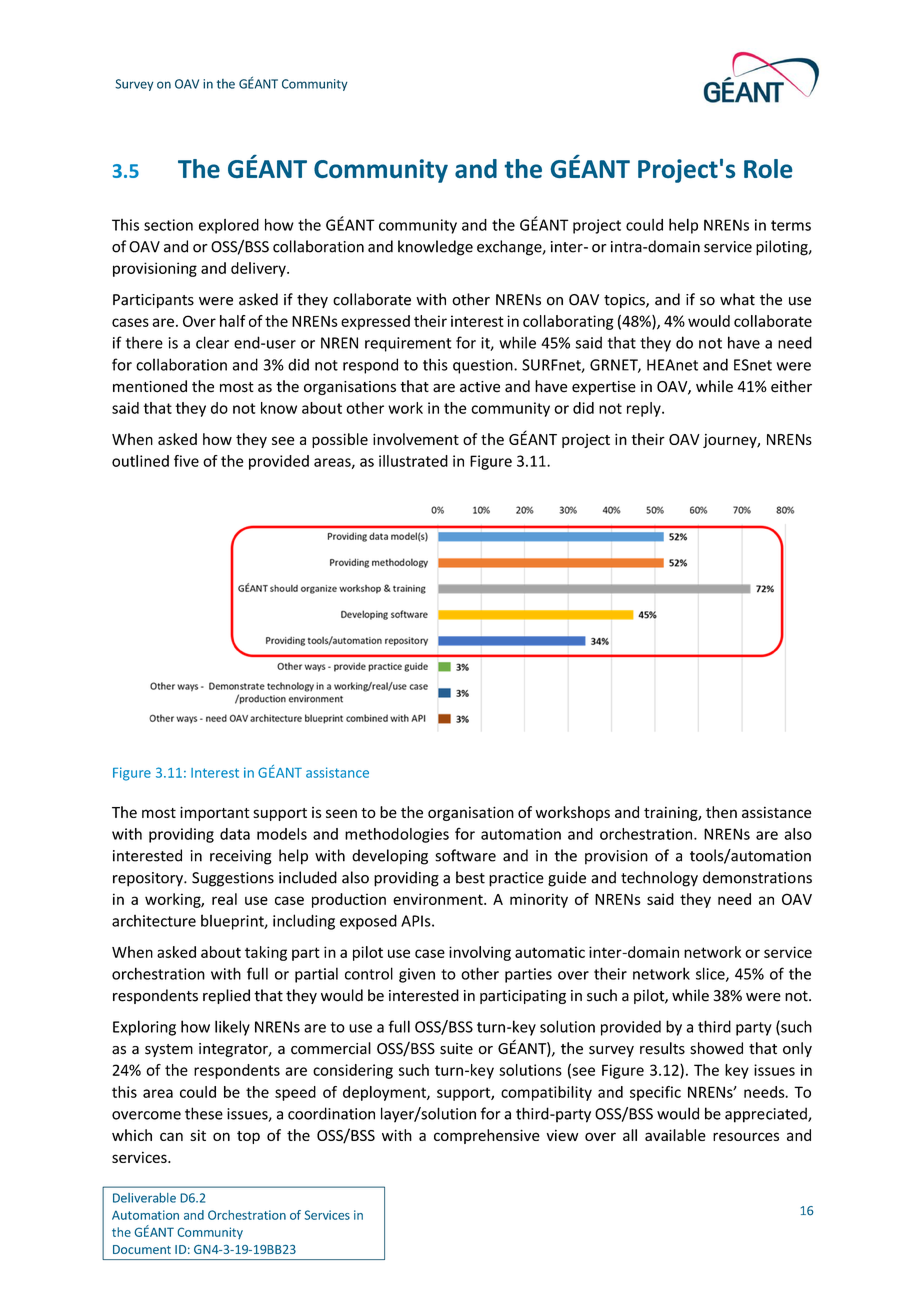  Describe the element at coordinates (768, 168) in the screenshot. I see `Role` at that location.
